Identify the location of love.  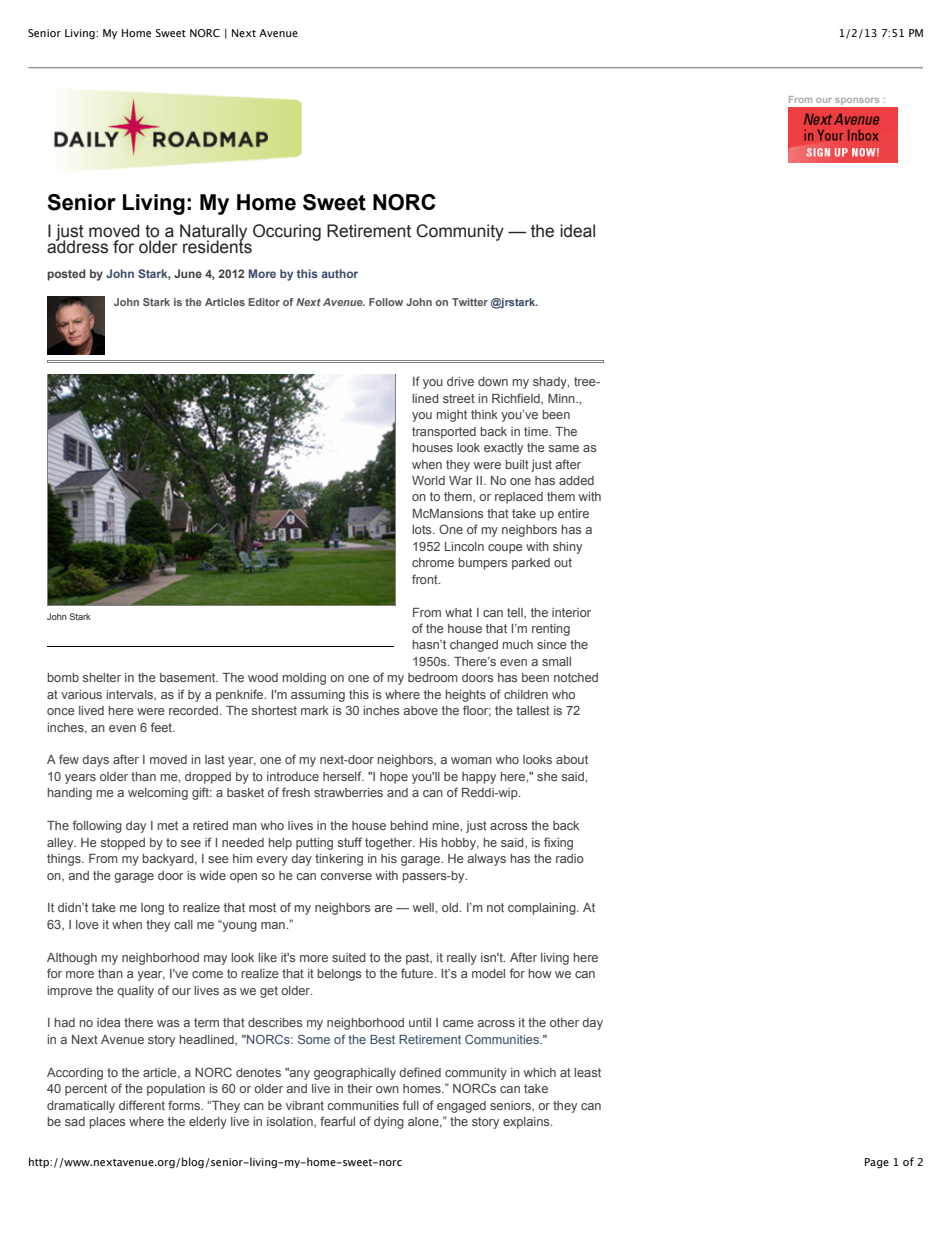
(87, 924).
